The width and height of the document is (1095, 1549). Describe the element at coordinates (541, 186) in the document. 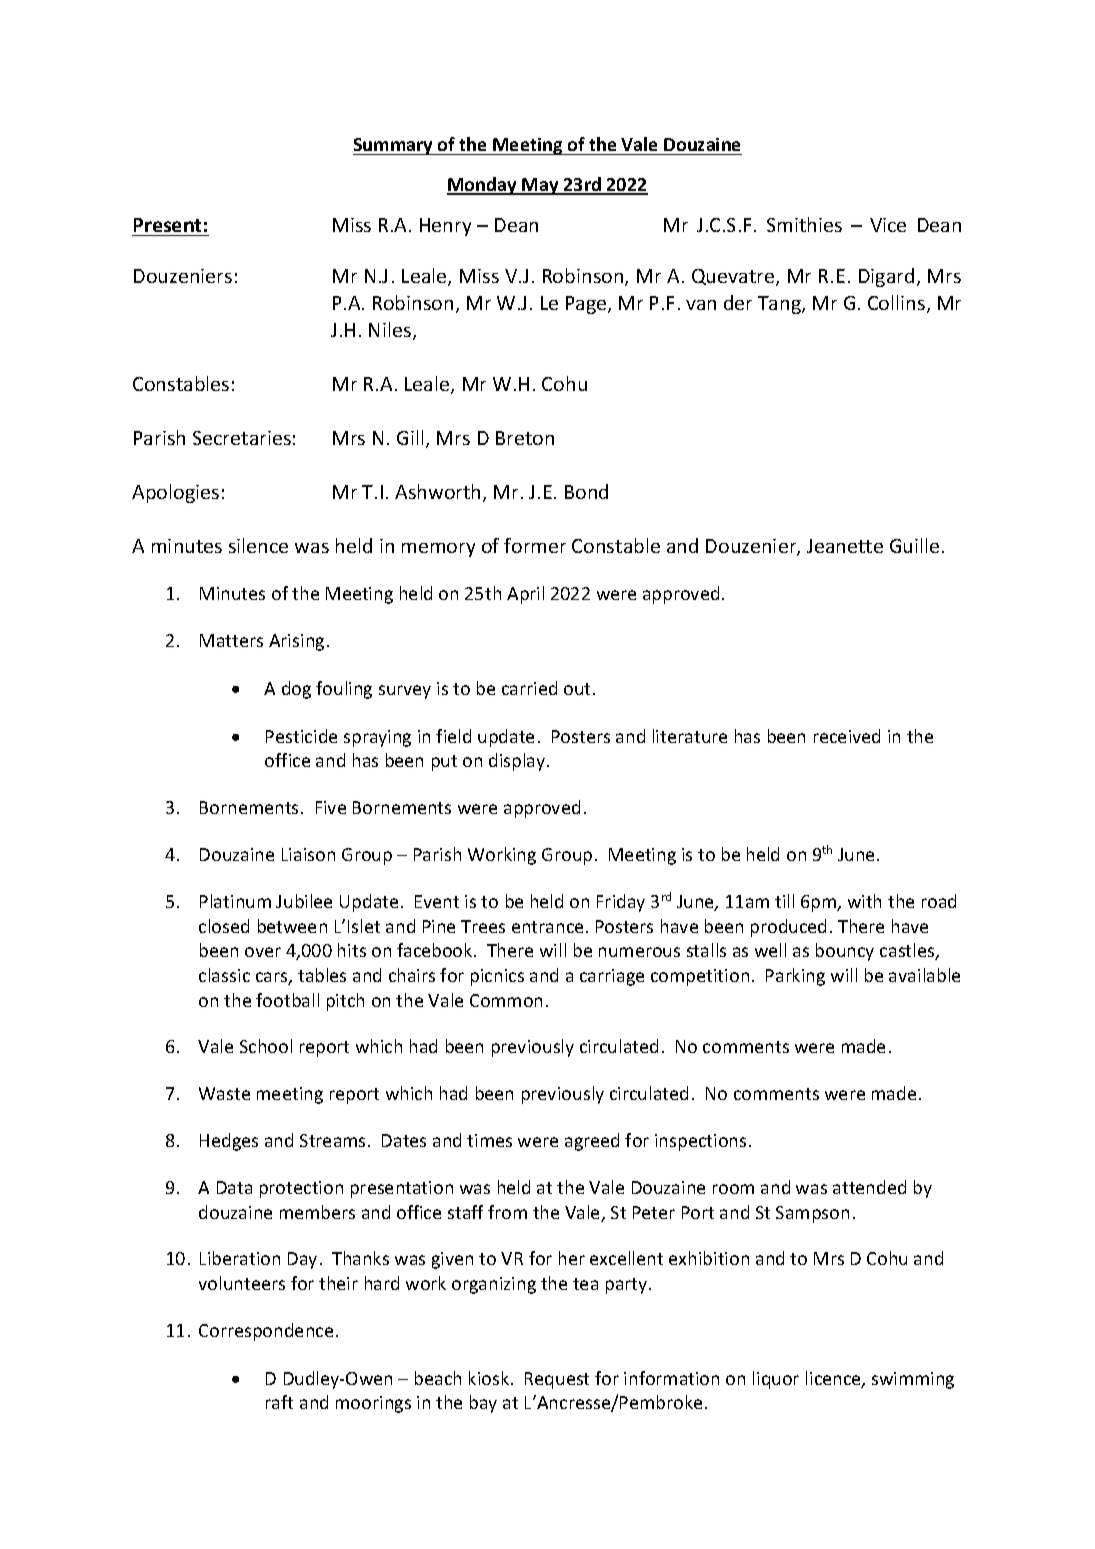

I see `May` at that location.
